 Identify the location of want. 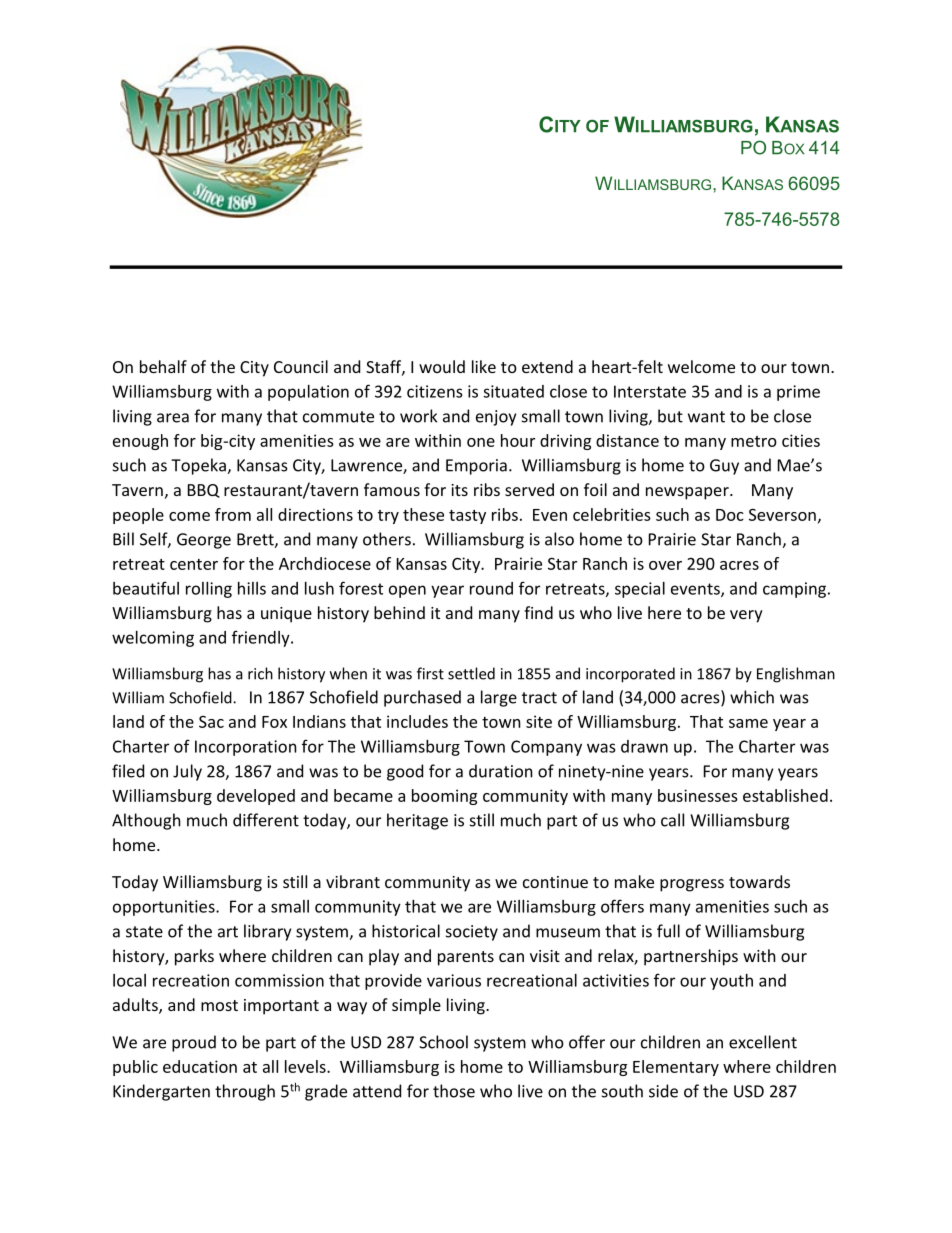
(706, 417).
